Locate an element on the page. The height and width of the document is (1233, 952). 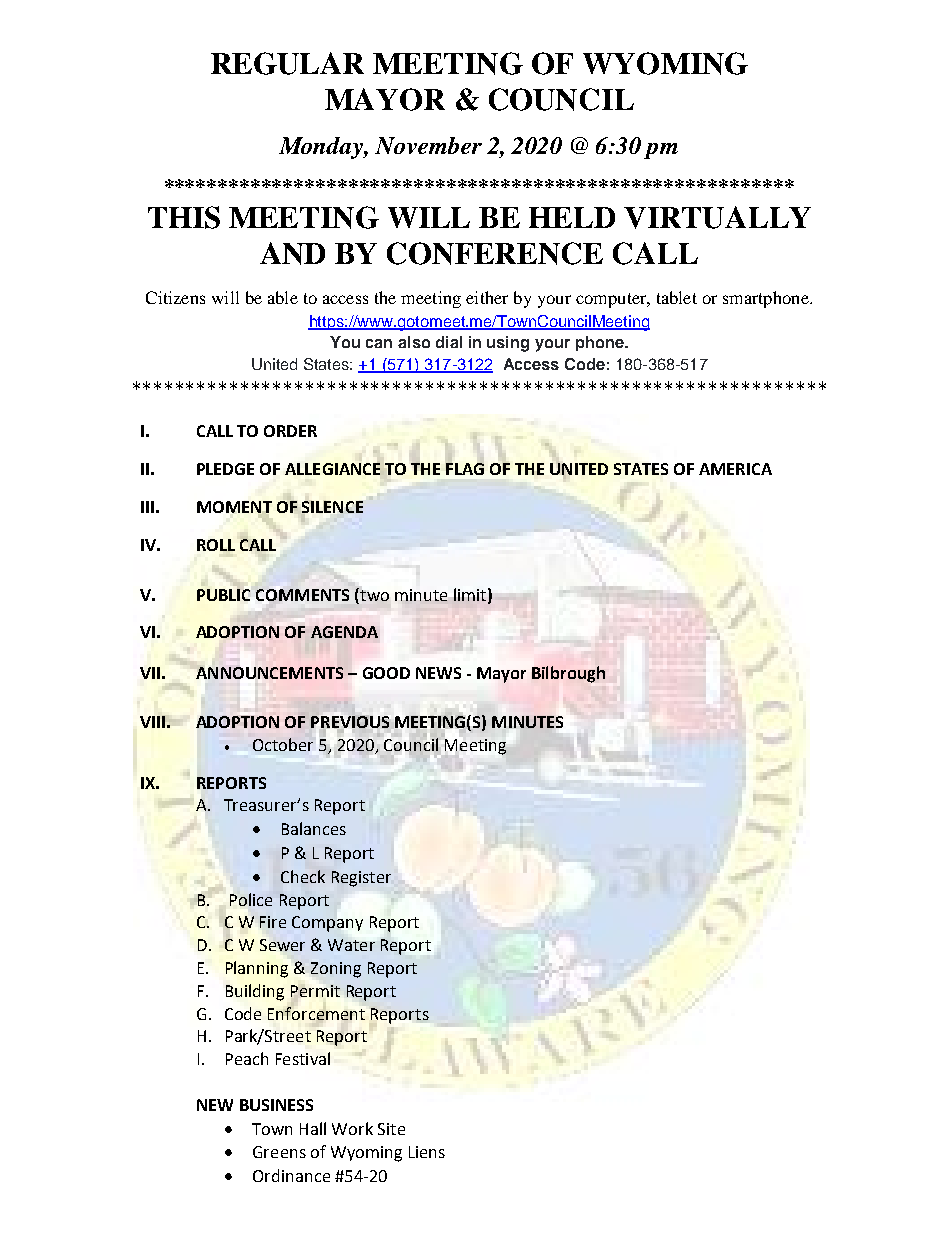
FLAG is located at coordinates (465, 469).
